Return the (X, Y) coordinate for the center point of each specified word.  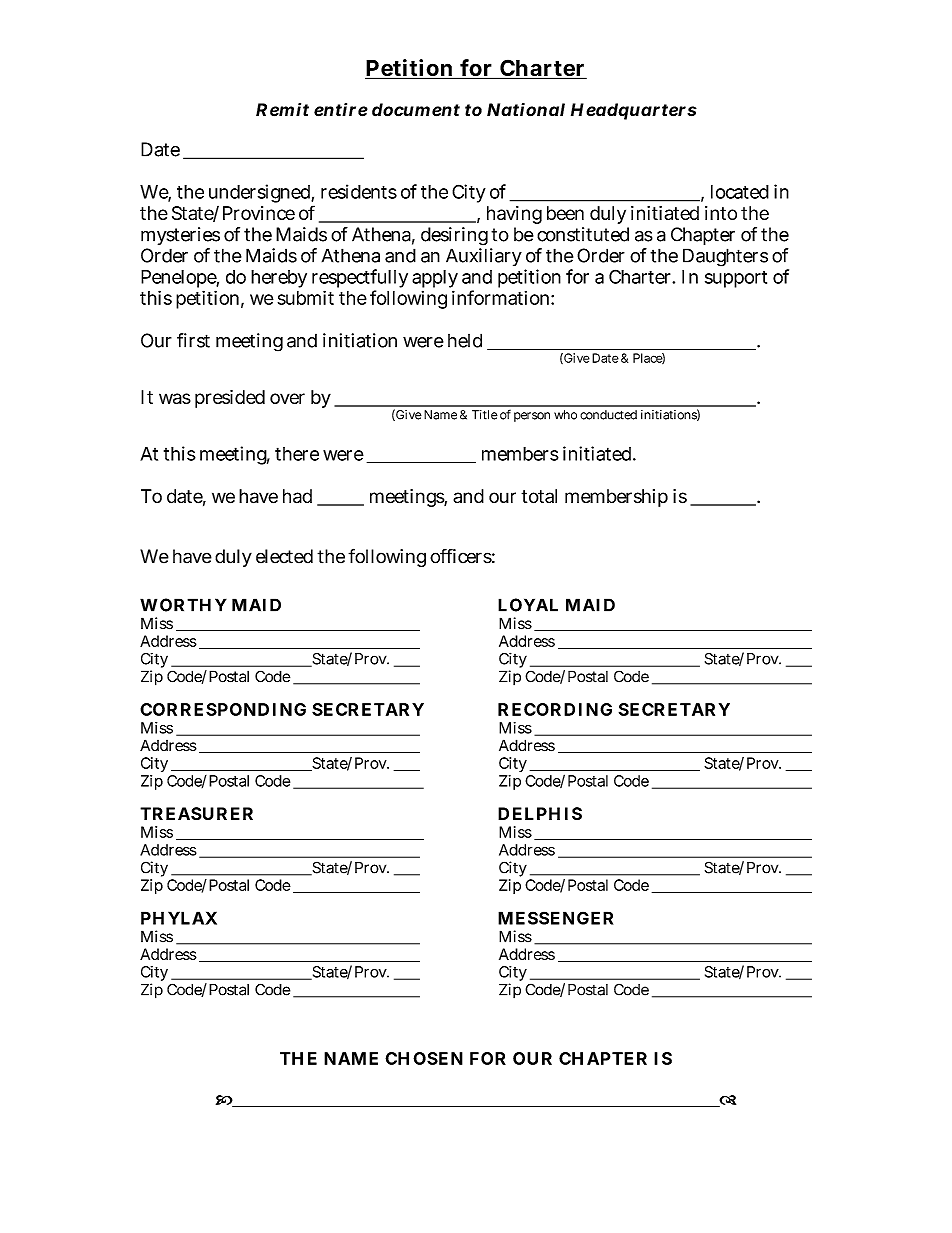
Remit (282, 110)
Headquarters (634, 111)
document (416, 110)
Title (485, 415)
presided (230, 399)
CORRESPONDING (223, 709)
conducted (608, 415)
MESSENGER (555, 918)
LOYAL (528, 605)
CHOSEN (424, 1058)
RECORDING (555, 709)
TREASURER (196, 813)
